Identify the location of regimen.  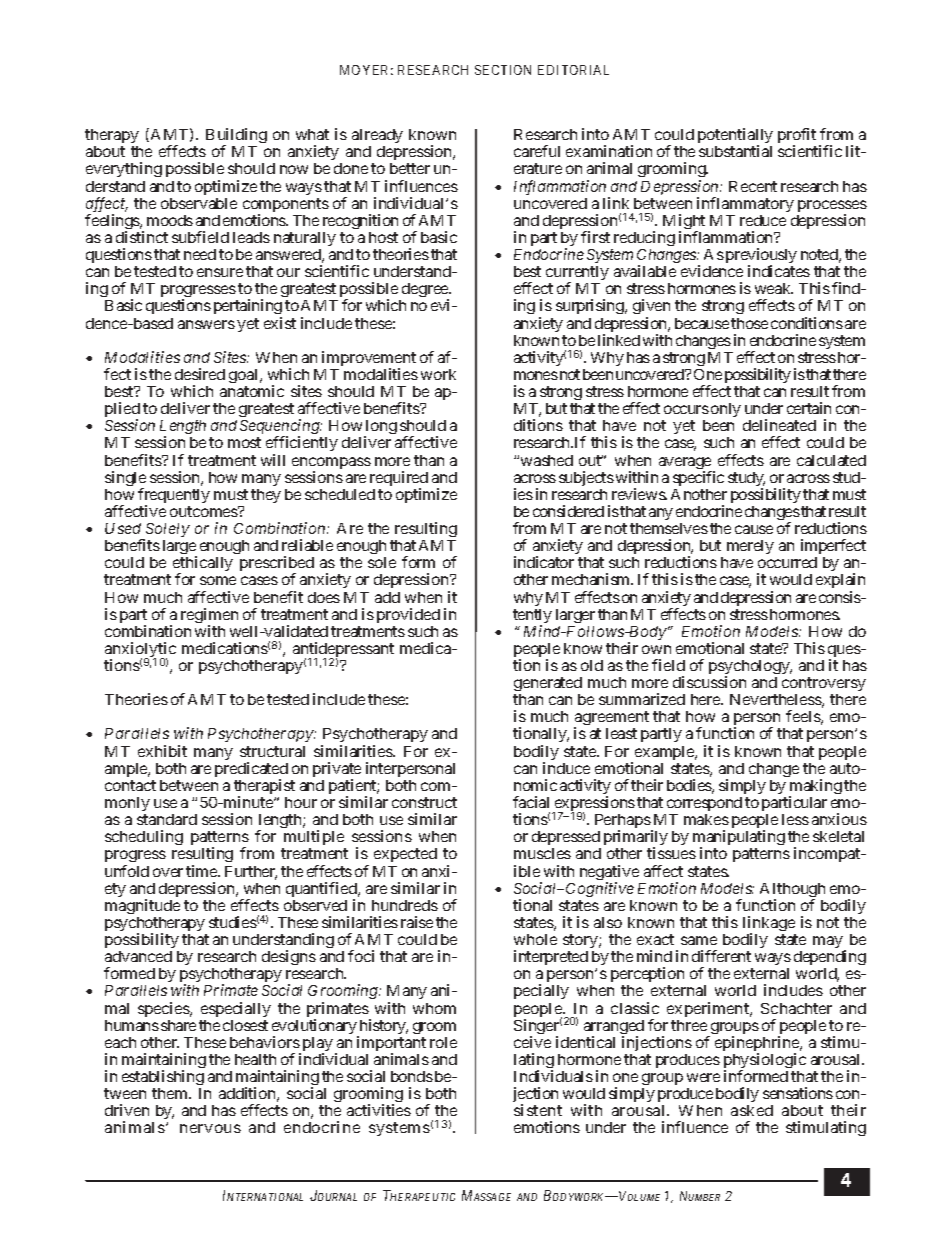
(209, 617).
